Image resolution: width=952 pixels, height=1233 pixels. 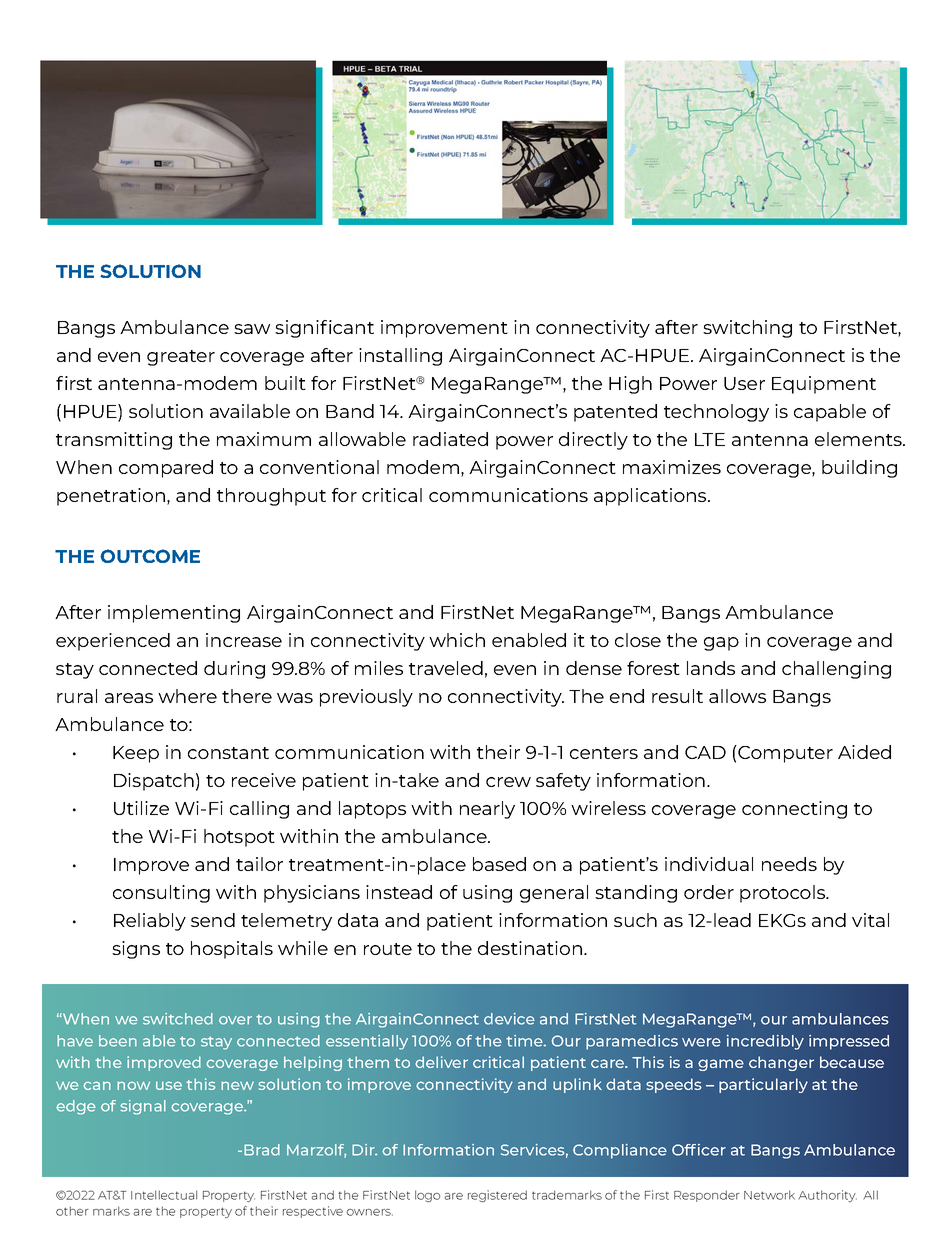 I want to click on Computer, so click(x=784, y=754).
